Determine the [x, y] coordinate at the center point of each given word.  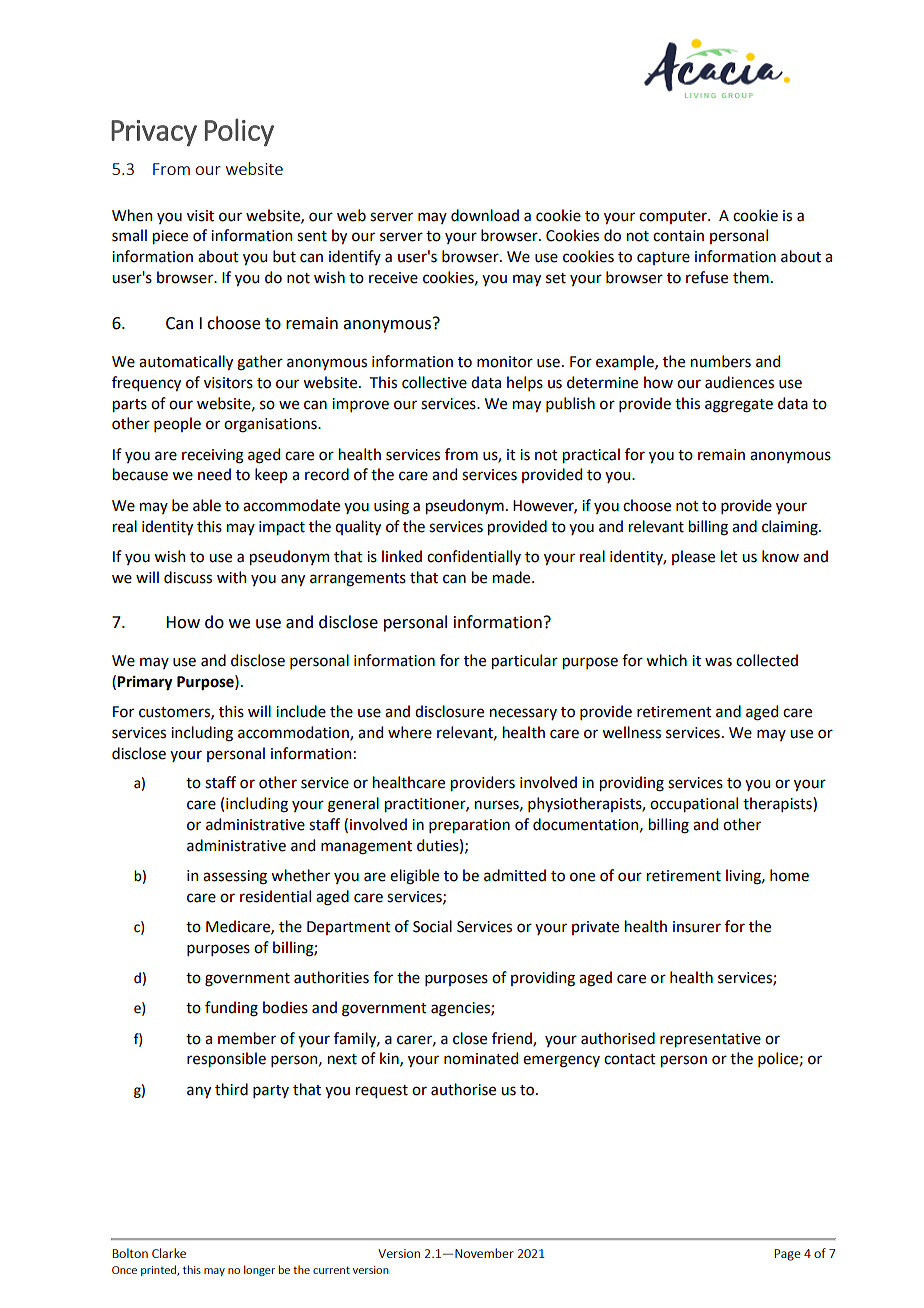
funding [231, 1009]
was [718, 662]
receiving [213, 456]
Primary [145, 683]
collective [434, 382]
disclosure [449, 711]
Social [432, 926]
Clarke [169, 1253]
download [485, 215]
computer [674, 217]
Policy [239, 132]
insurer [697, 927]
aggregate [739, 406]
